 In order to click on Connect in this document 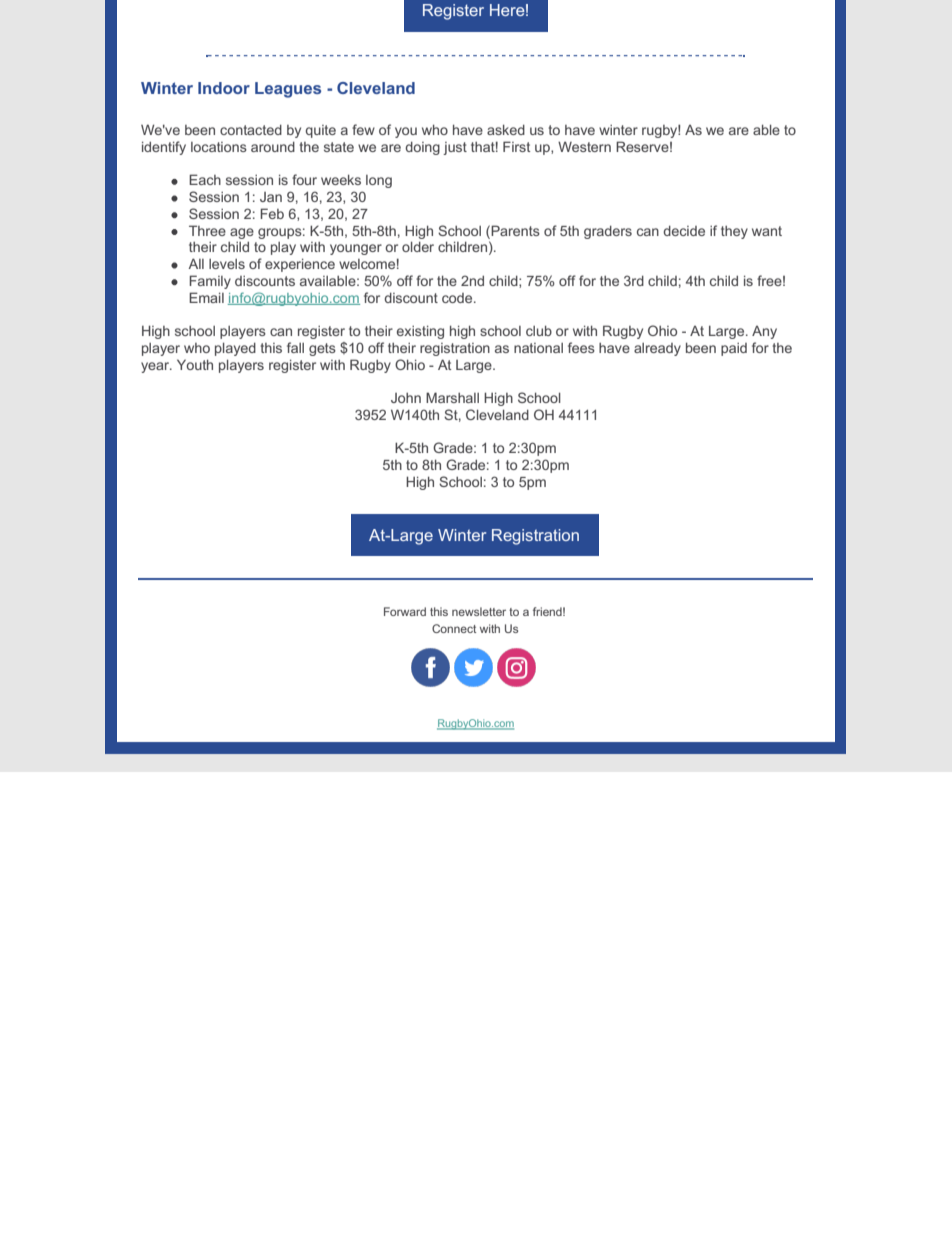, I will do `click(454, 628)`.
